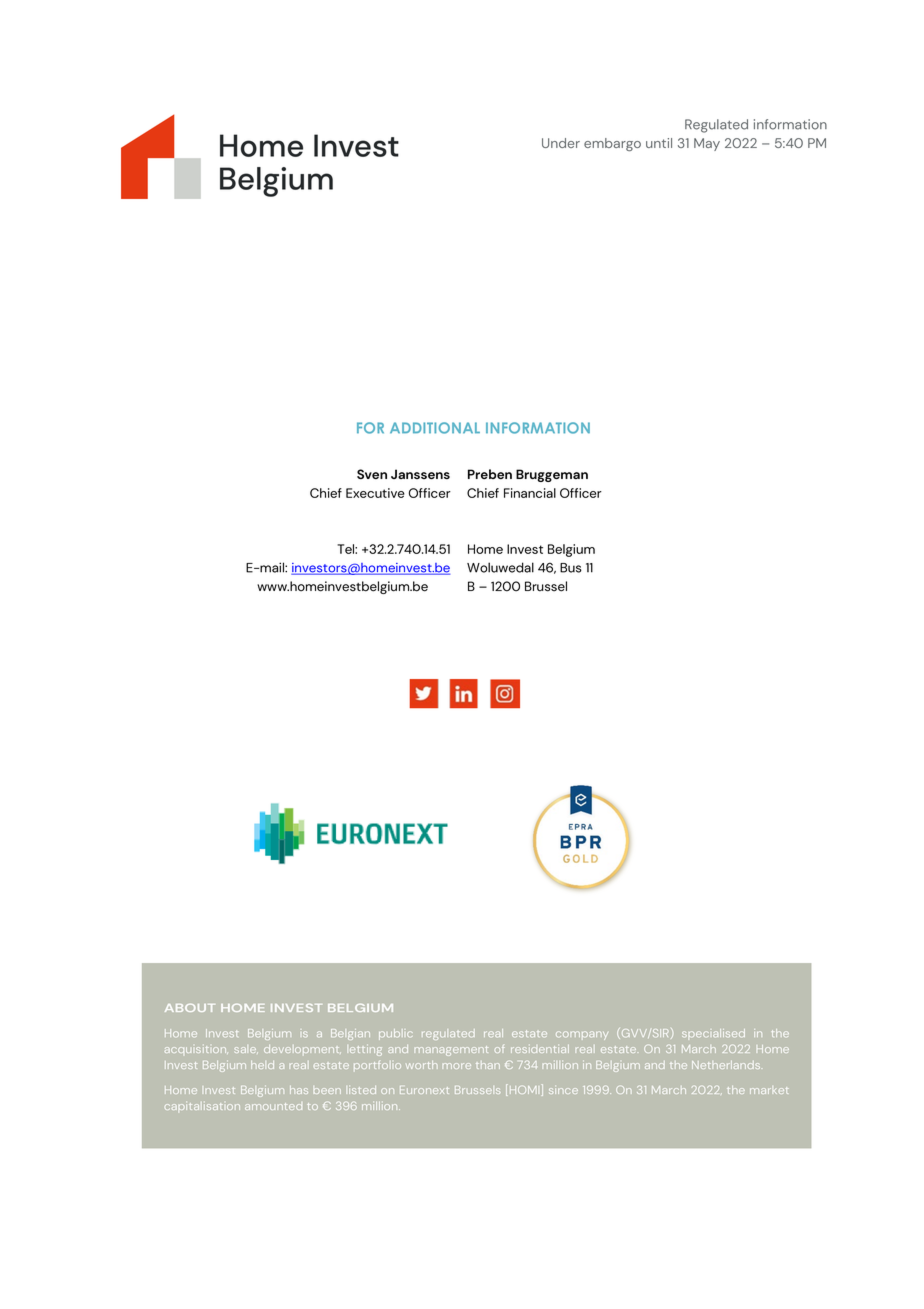 The height and width of the screenshot is (1309, 924). What do you see at coordinates (488, 1065) in the screenshot?
I see `than` at bounding box center [488, 1065].
